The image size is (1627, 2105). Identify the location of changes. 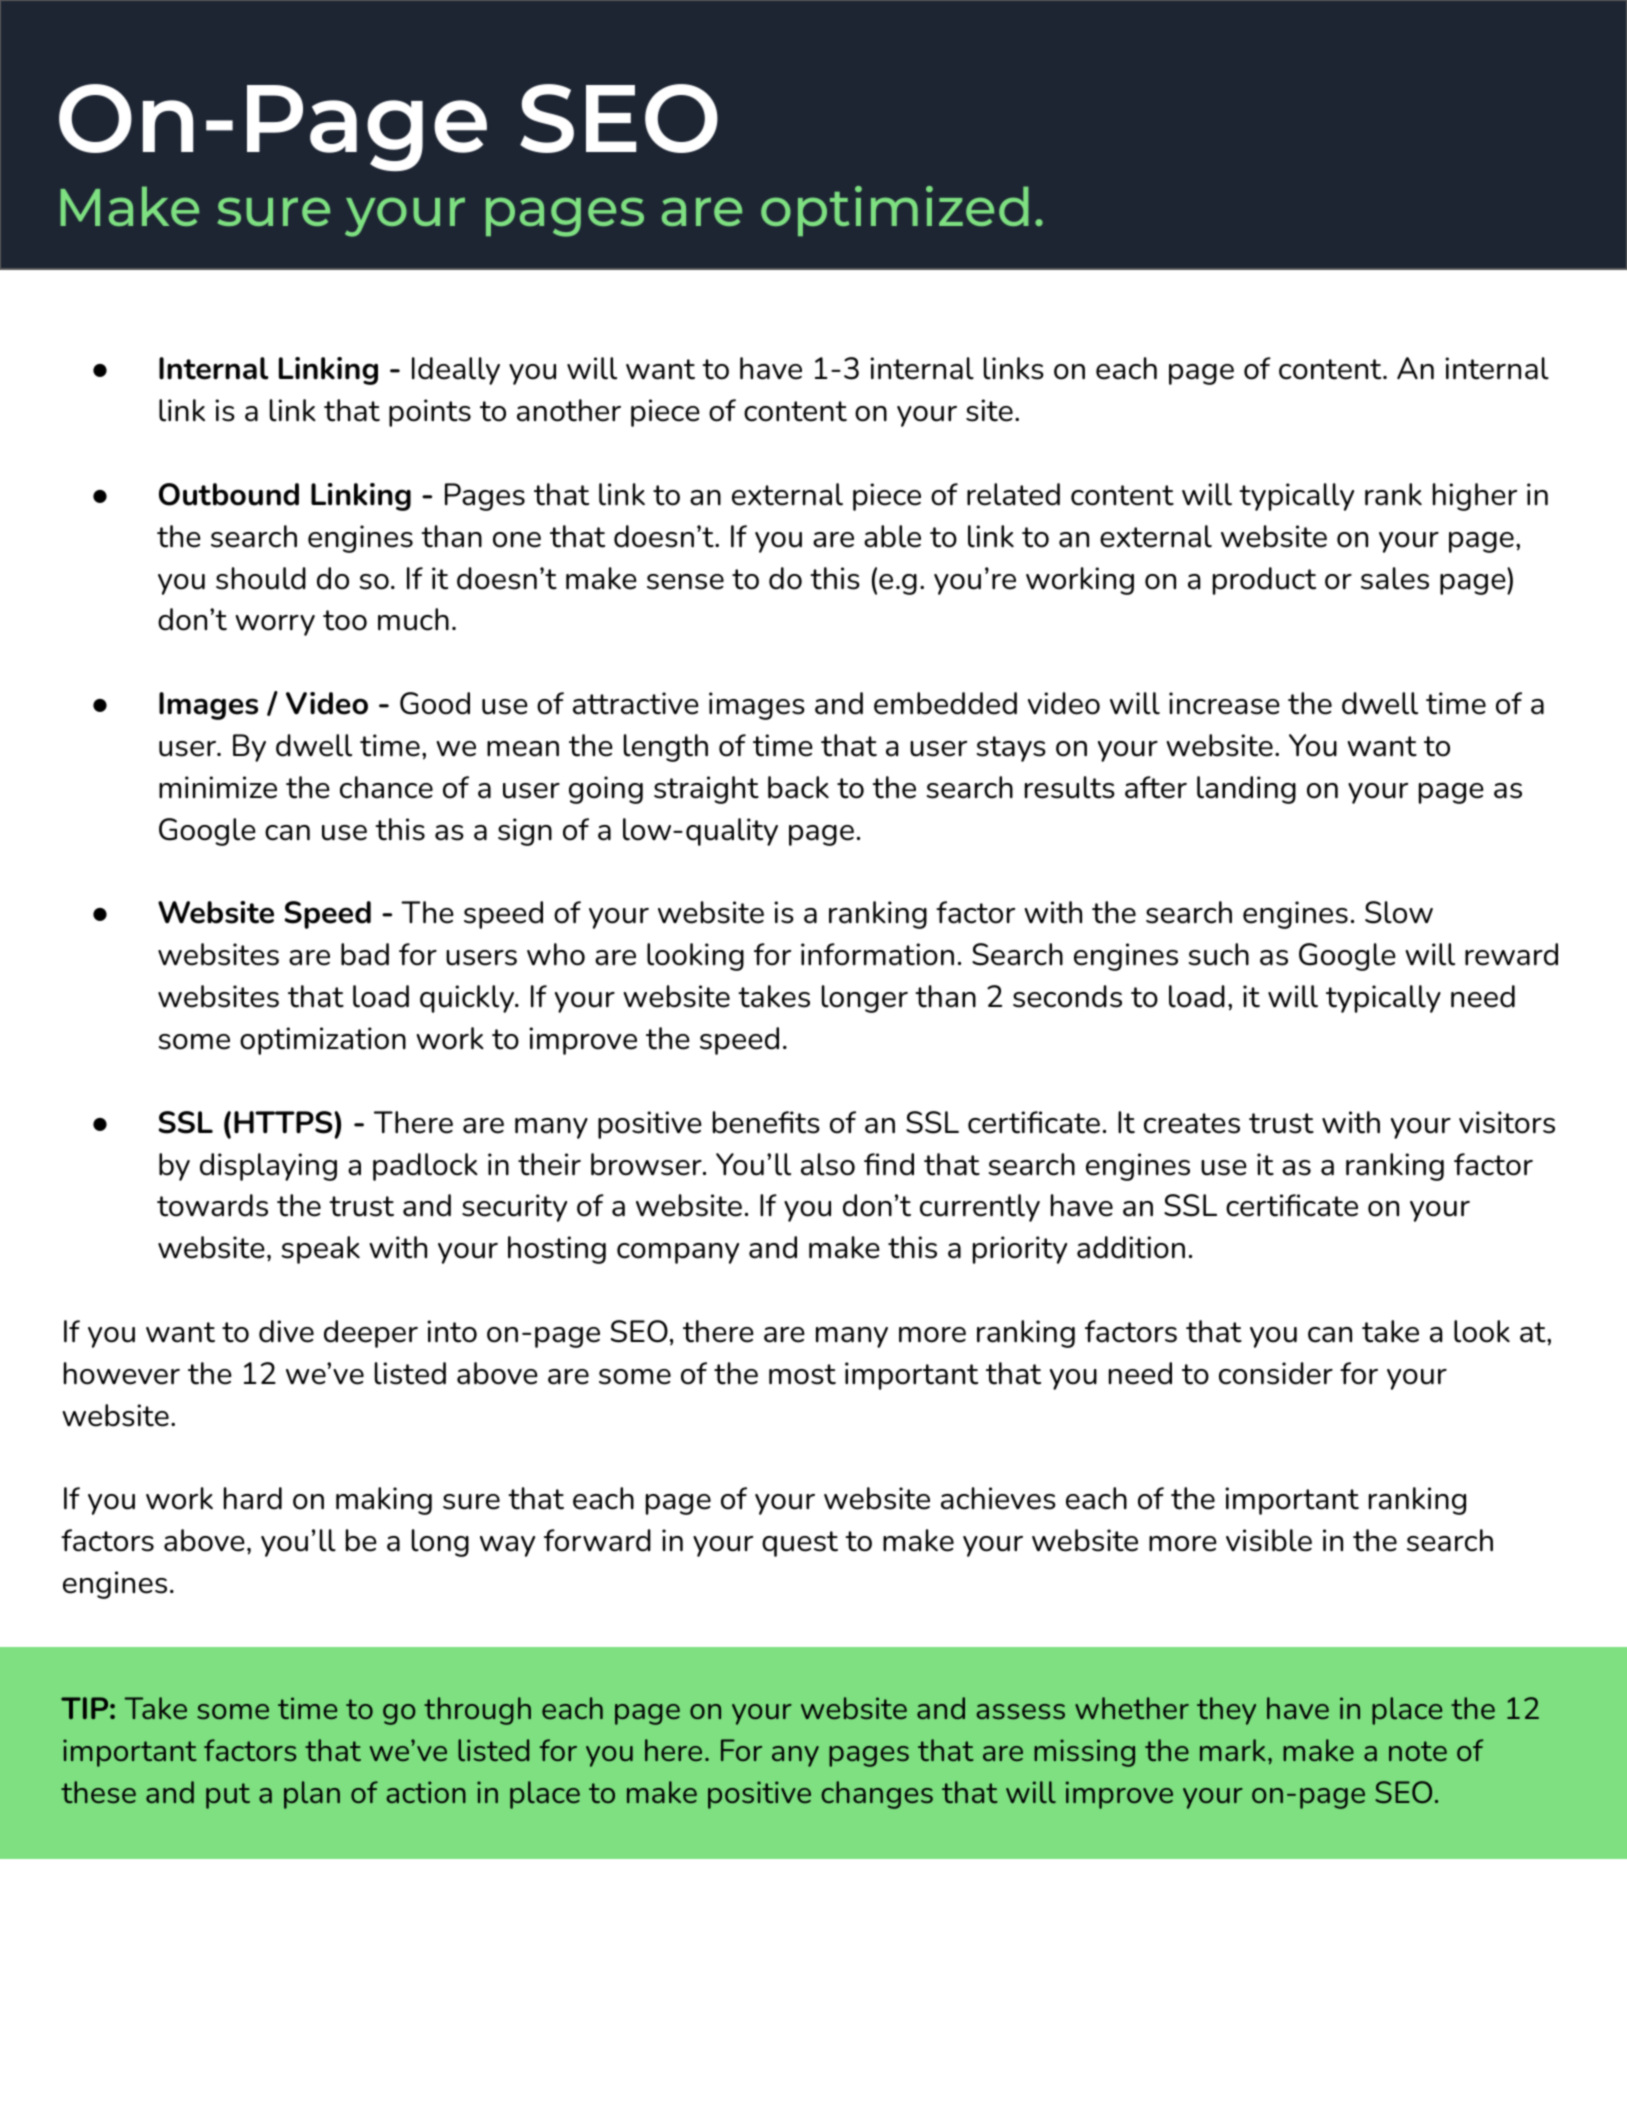
(877, 1795).
